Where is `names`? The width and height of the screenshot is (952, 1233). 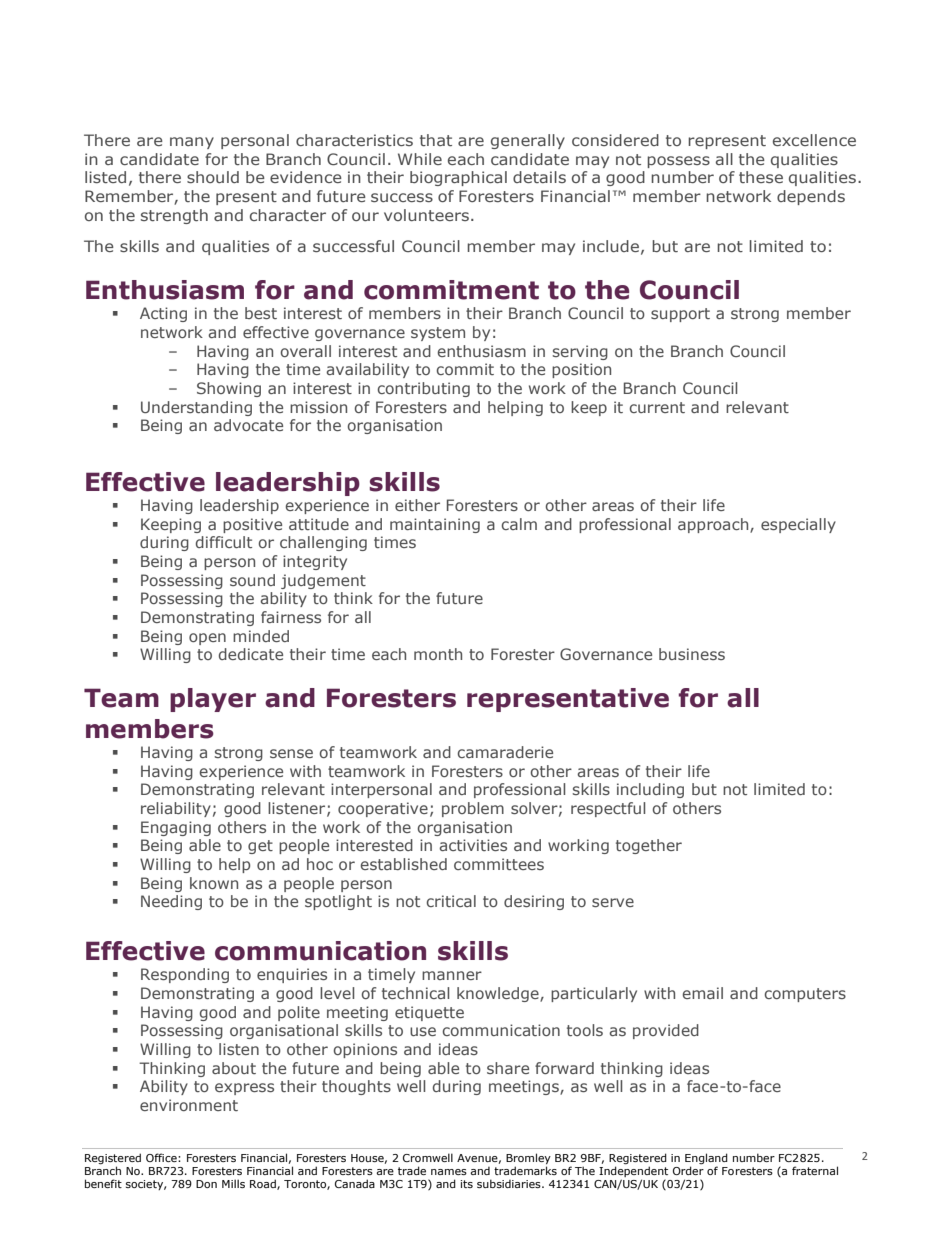
names is located at coordinates (449, 1172).
